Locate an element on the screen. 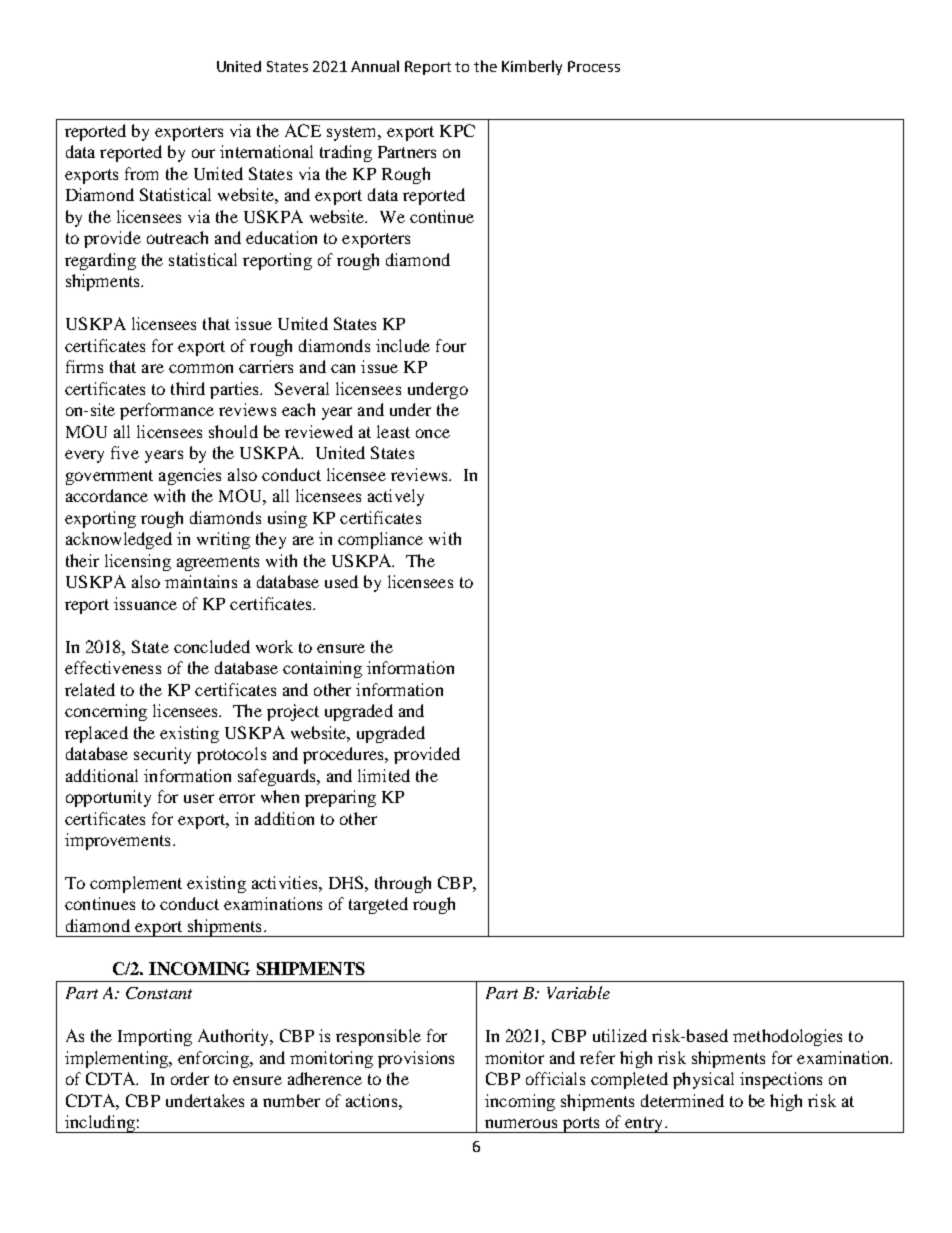  performance is located at coordinates (167, 411).
